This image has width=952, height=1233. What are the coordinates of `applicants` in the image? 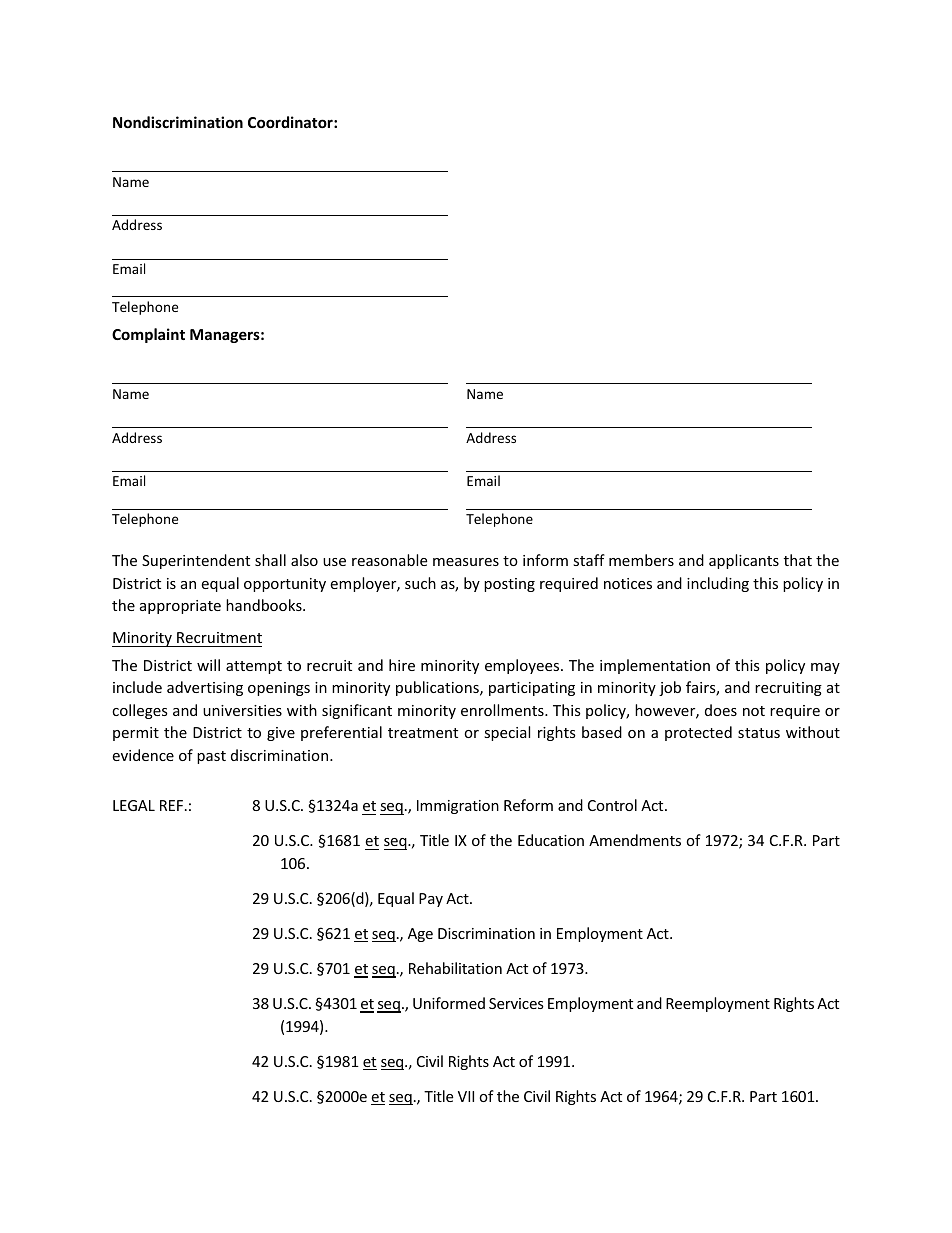 It's located at (744, 561).
